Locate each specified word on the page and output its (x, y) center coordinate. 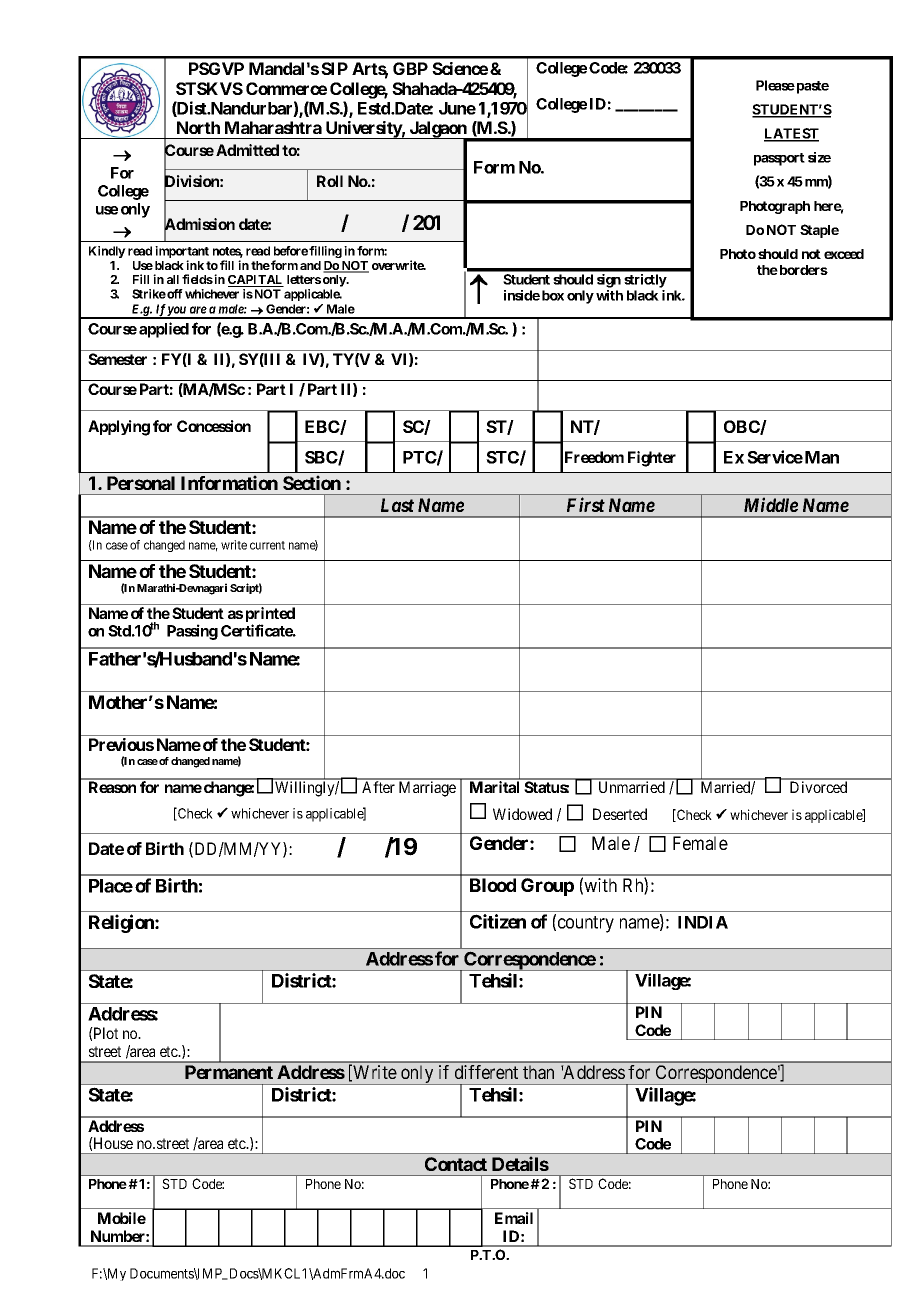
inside (522, 295)
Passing (192, 632)
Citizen (498, 921)
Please (775, 85)
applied (164, 330)
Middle (771, 504)
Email (514, 1218)
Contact (456, 1164)
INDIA (703, 922)
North (198, 127)
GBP (410, 68)
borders (802, 270)
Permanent (229, 1072)
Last (397, 505)
